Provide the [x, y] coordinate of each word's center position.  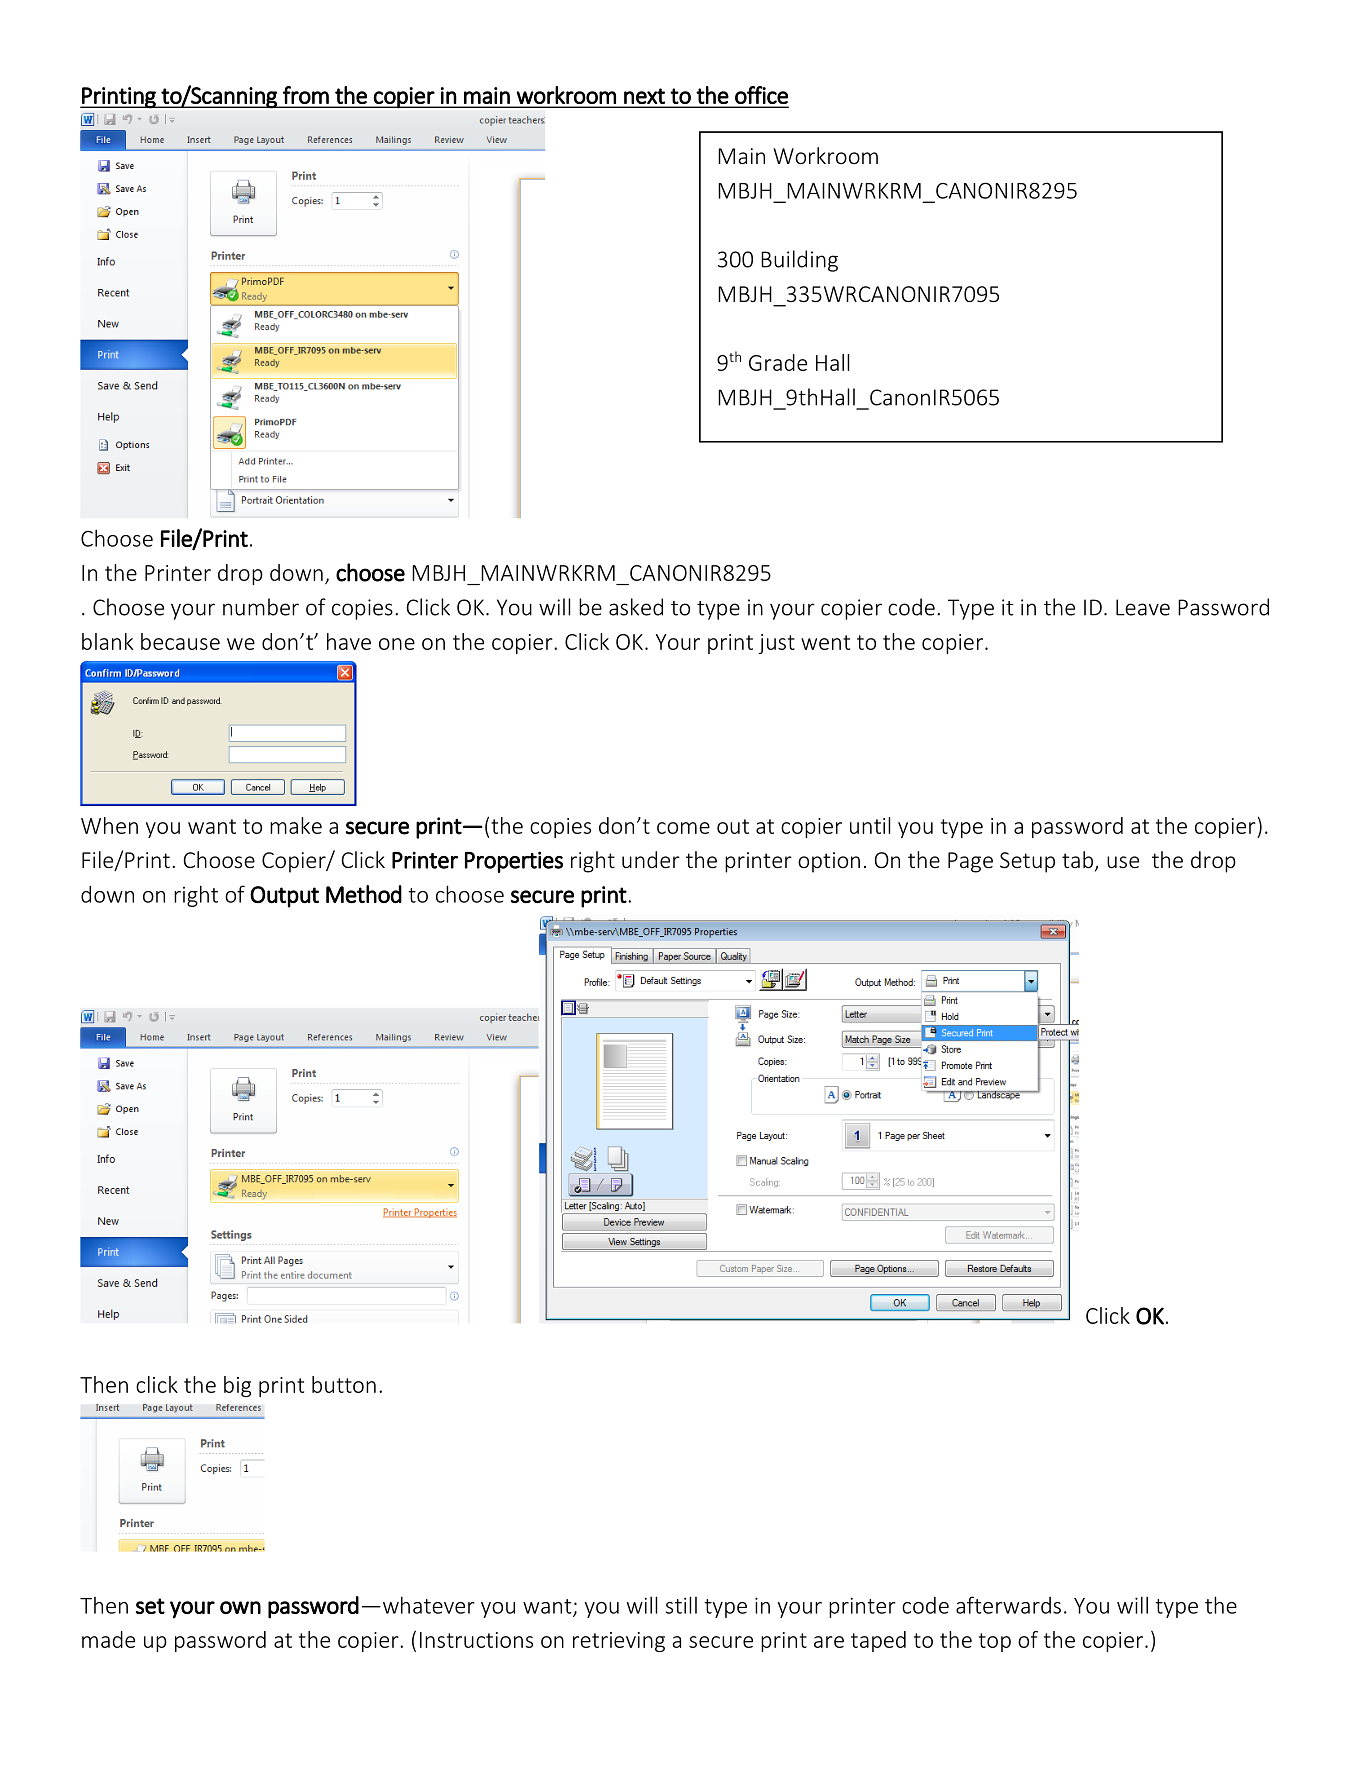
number [261, 607]
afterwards [1008, 1605]
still [681, 1605]
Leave [1143, 607]
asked [636, 607]
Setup [1027, 862]
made [108, 1639]
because [180, 641]
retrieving [619, 1642]
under [651, 859]
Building [799, 261]
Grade [778, 362]
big [237, 1386]
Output [284, 897]
